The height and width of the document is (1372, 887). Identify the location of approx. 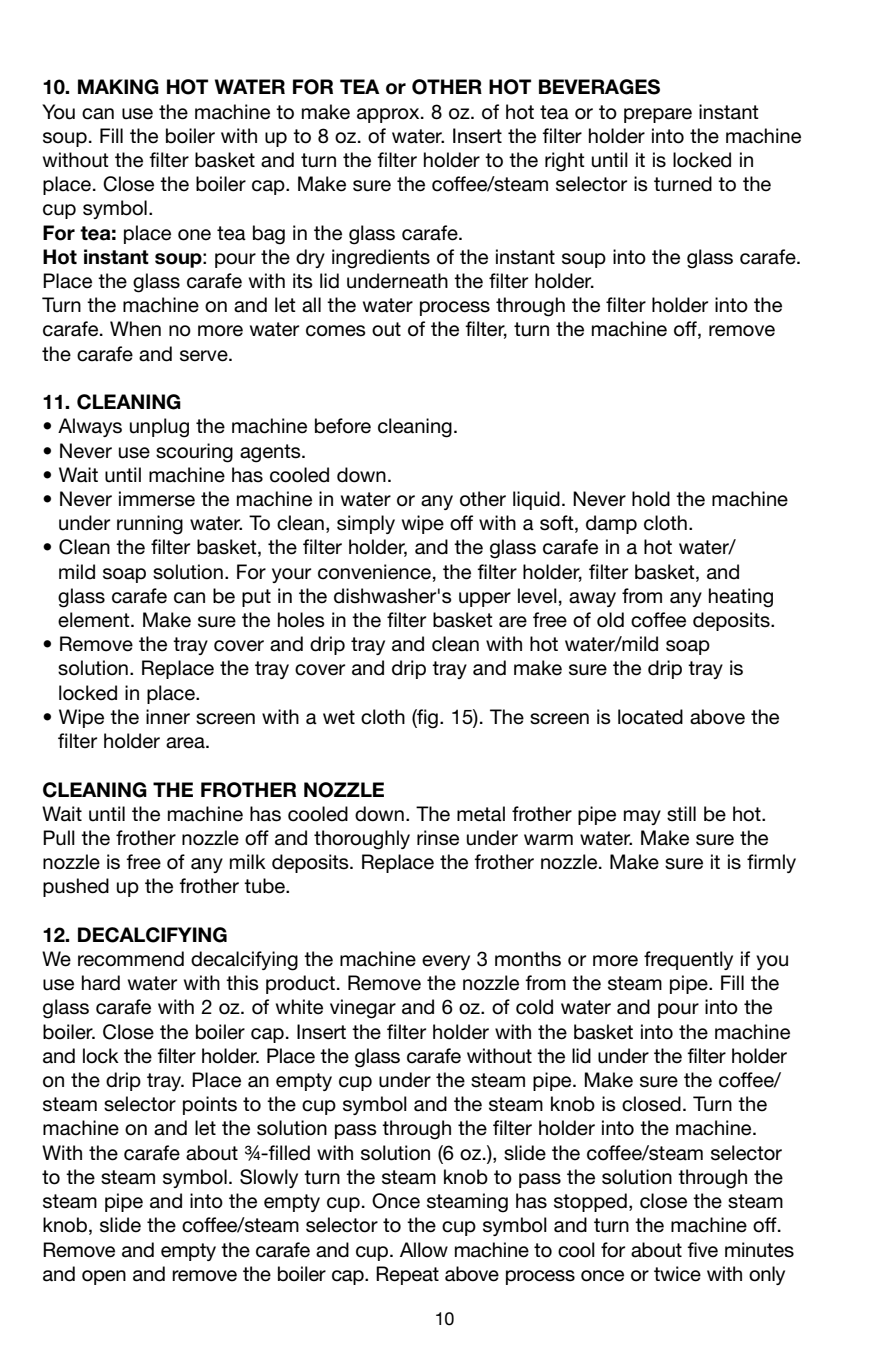
(389, 115).
